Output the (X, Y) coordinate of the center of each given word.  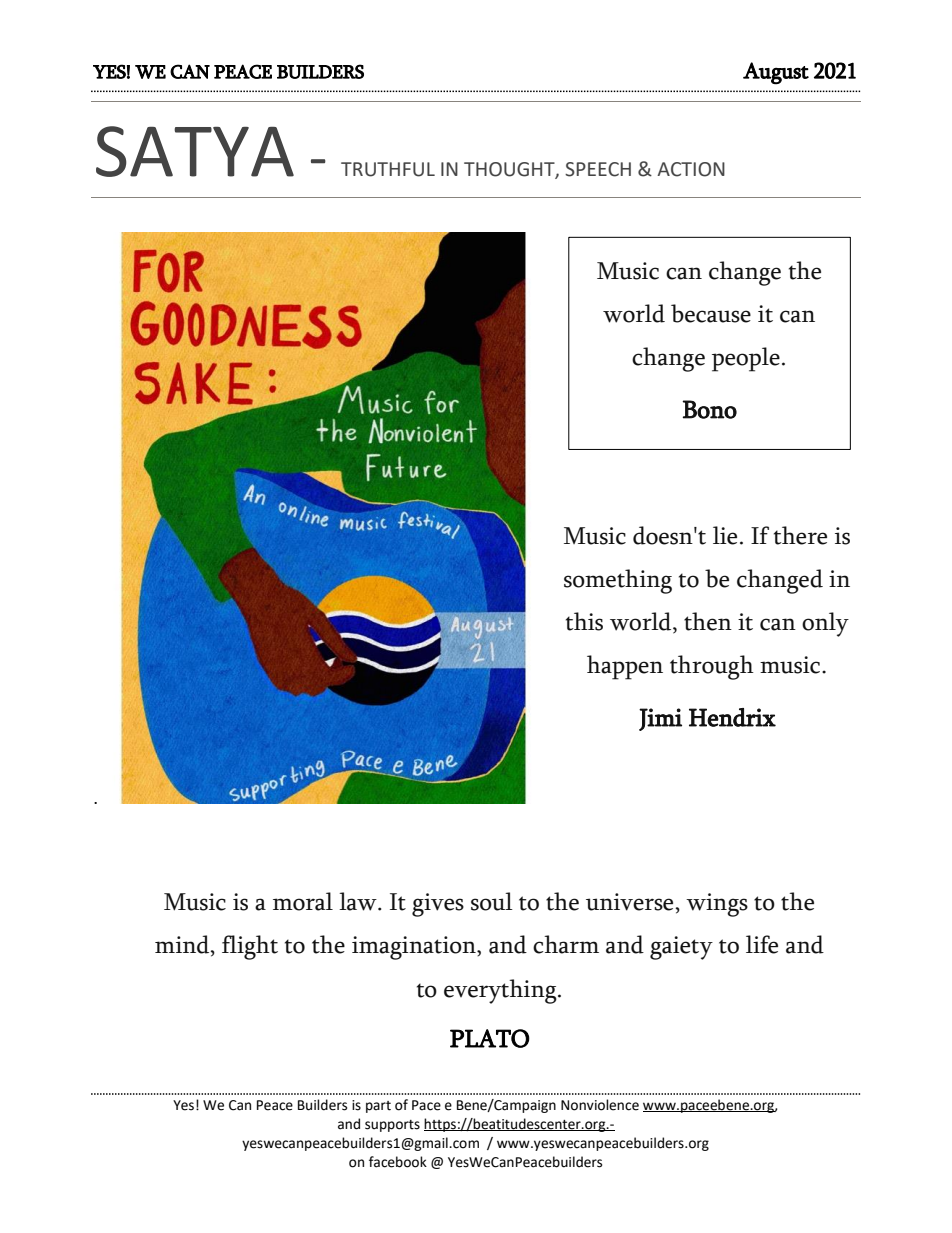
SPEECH (598, 169)
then (708, 621)
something (618, 581)
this (584, 621)
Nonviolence (600, 1105)
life (762, 944)
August (776, 73)
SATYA (195, 151)
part (378, 1107)
